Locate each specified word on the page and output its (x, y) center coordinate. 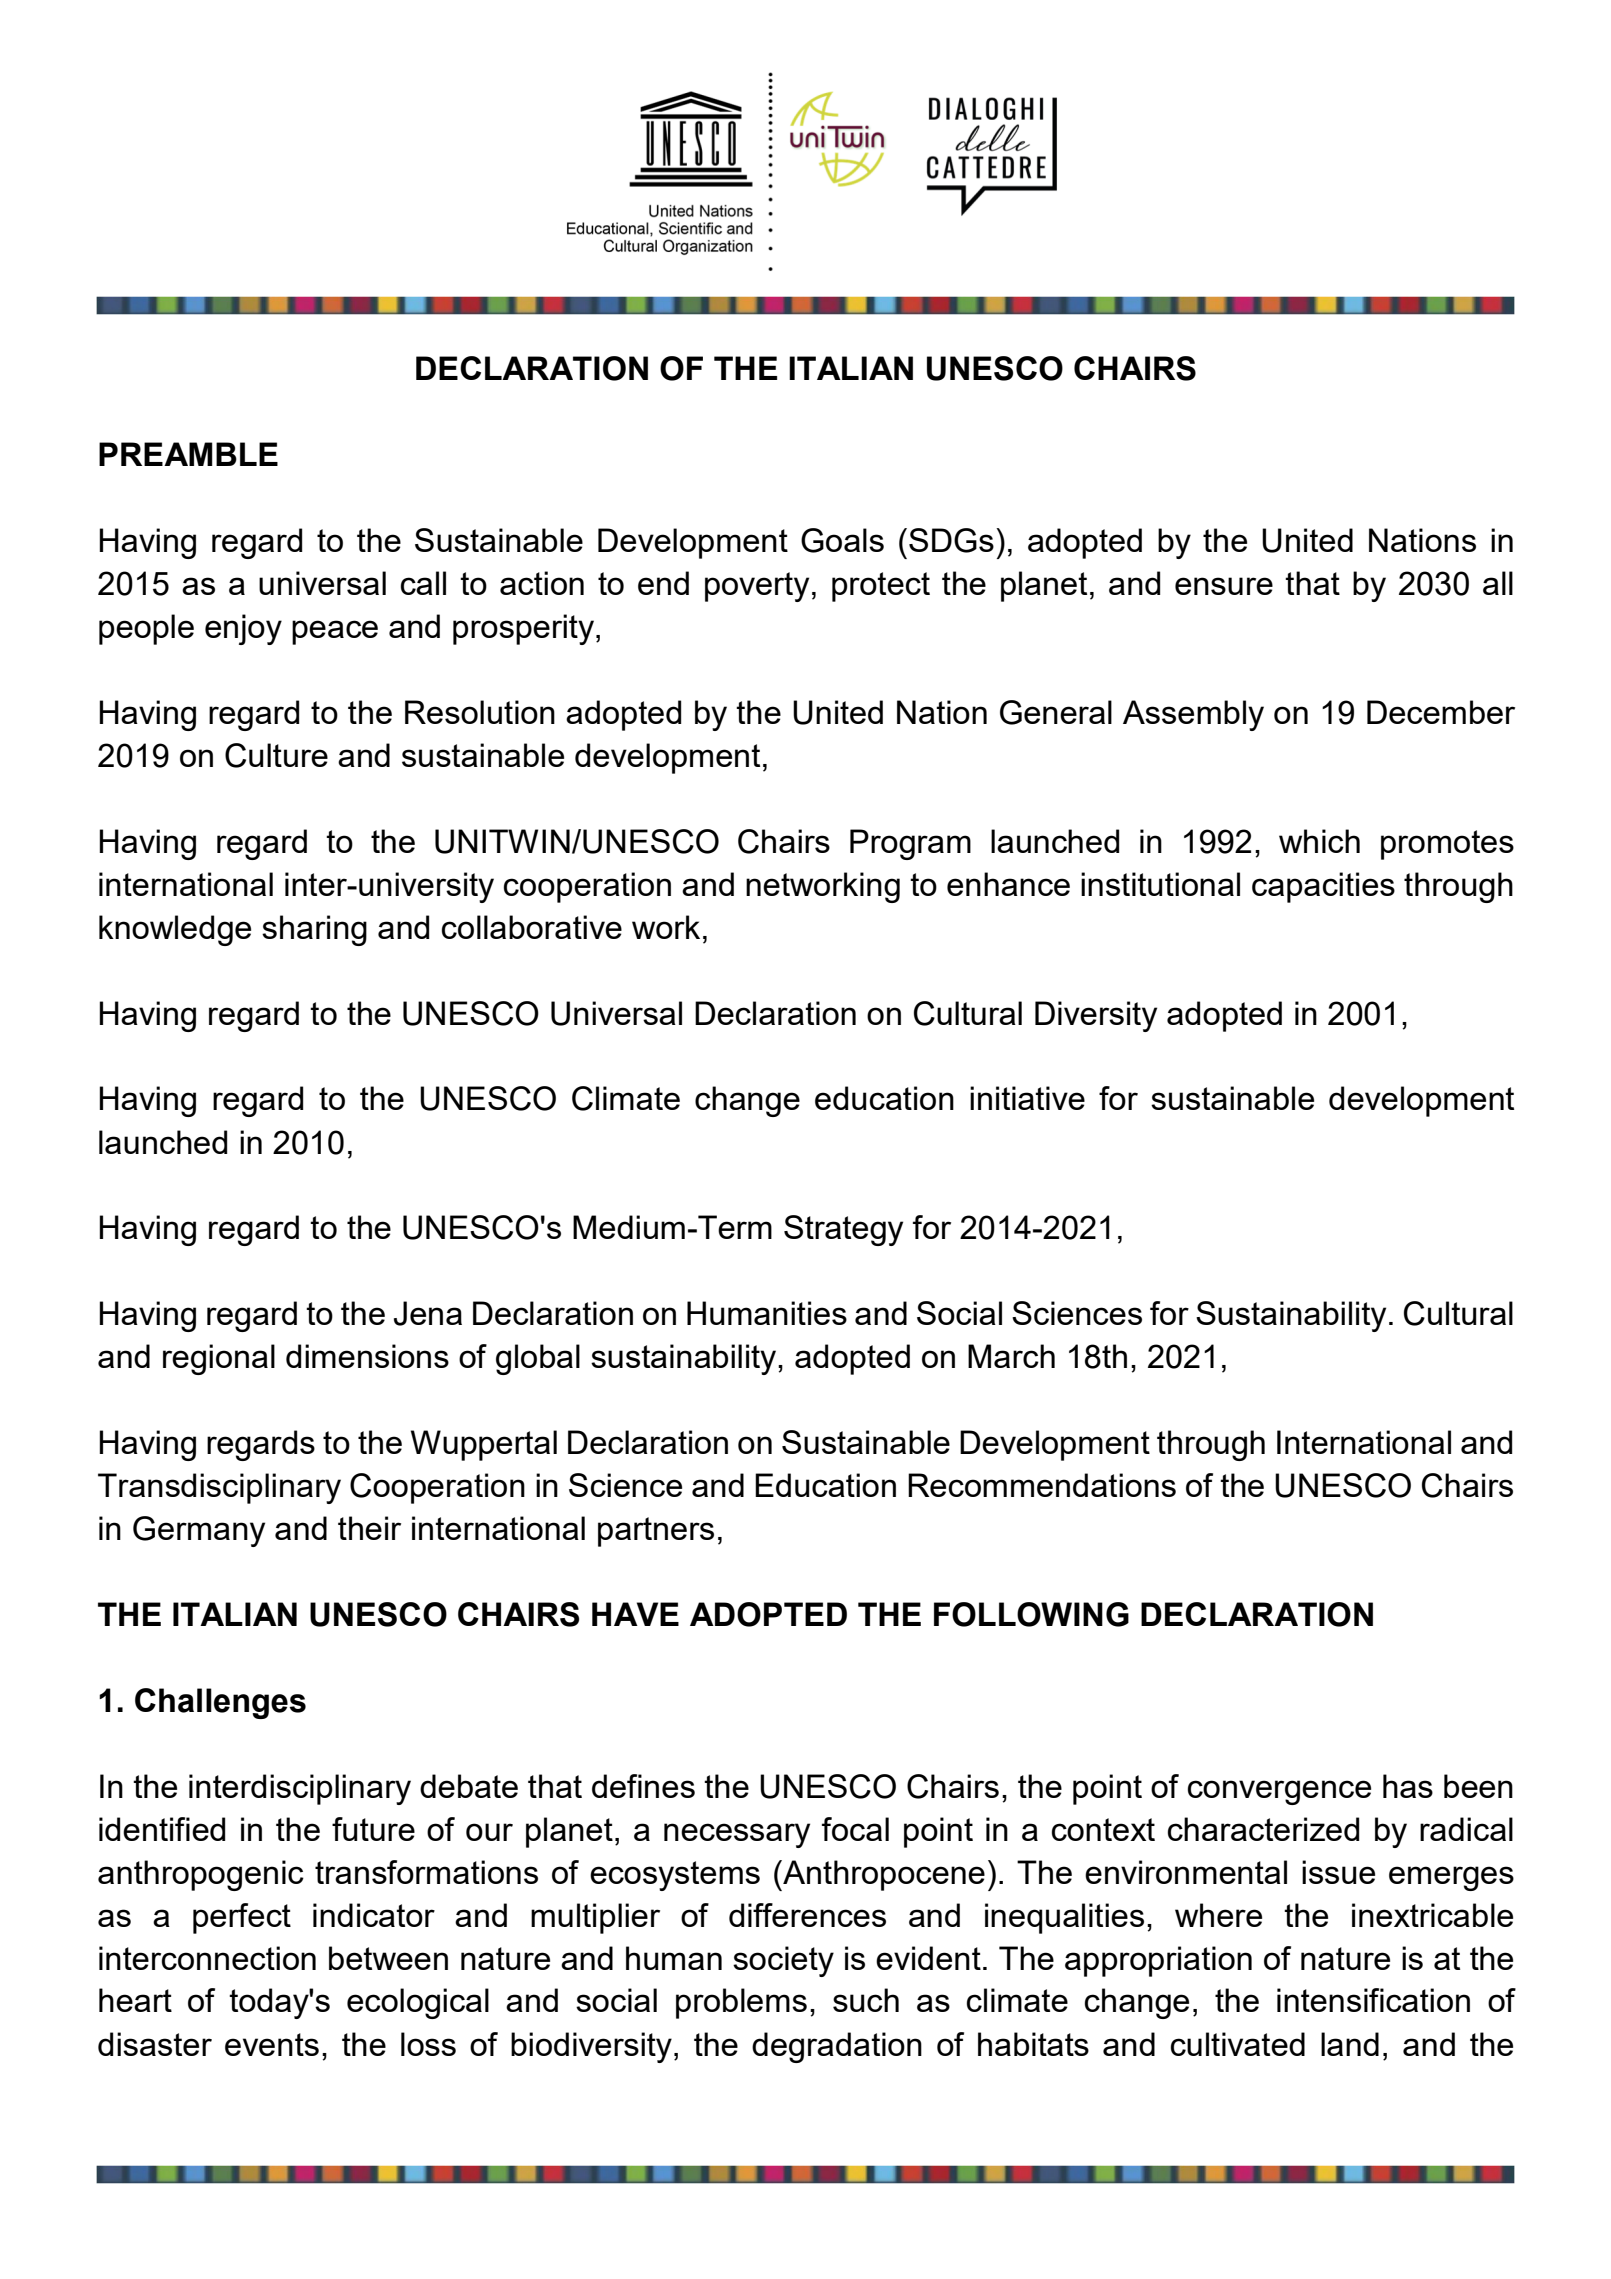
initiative (1027, 1098)
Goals (842, 540)
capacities (1323, 887)
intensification (1373, 2000)
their (369, 1528)
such (866, 2000)
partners (656, 1532)
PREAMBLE (188, 454)
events (272, 2044)
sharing (314, 930)
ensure (1224, 586)
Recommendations (1042, 1485)
